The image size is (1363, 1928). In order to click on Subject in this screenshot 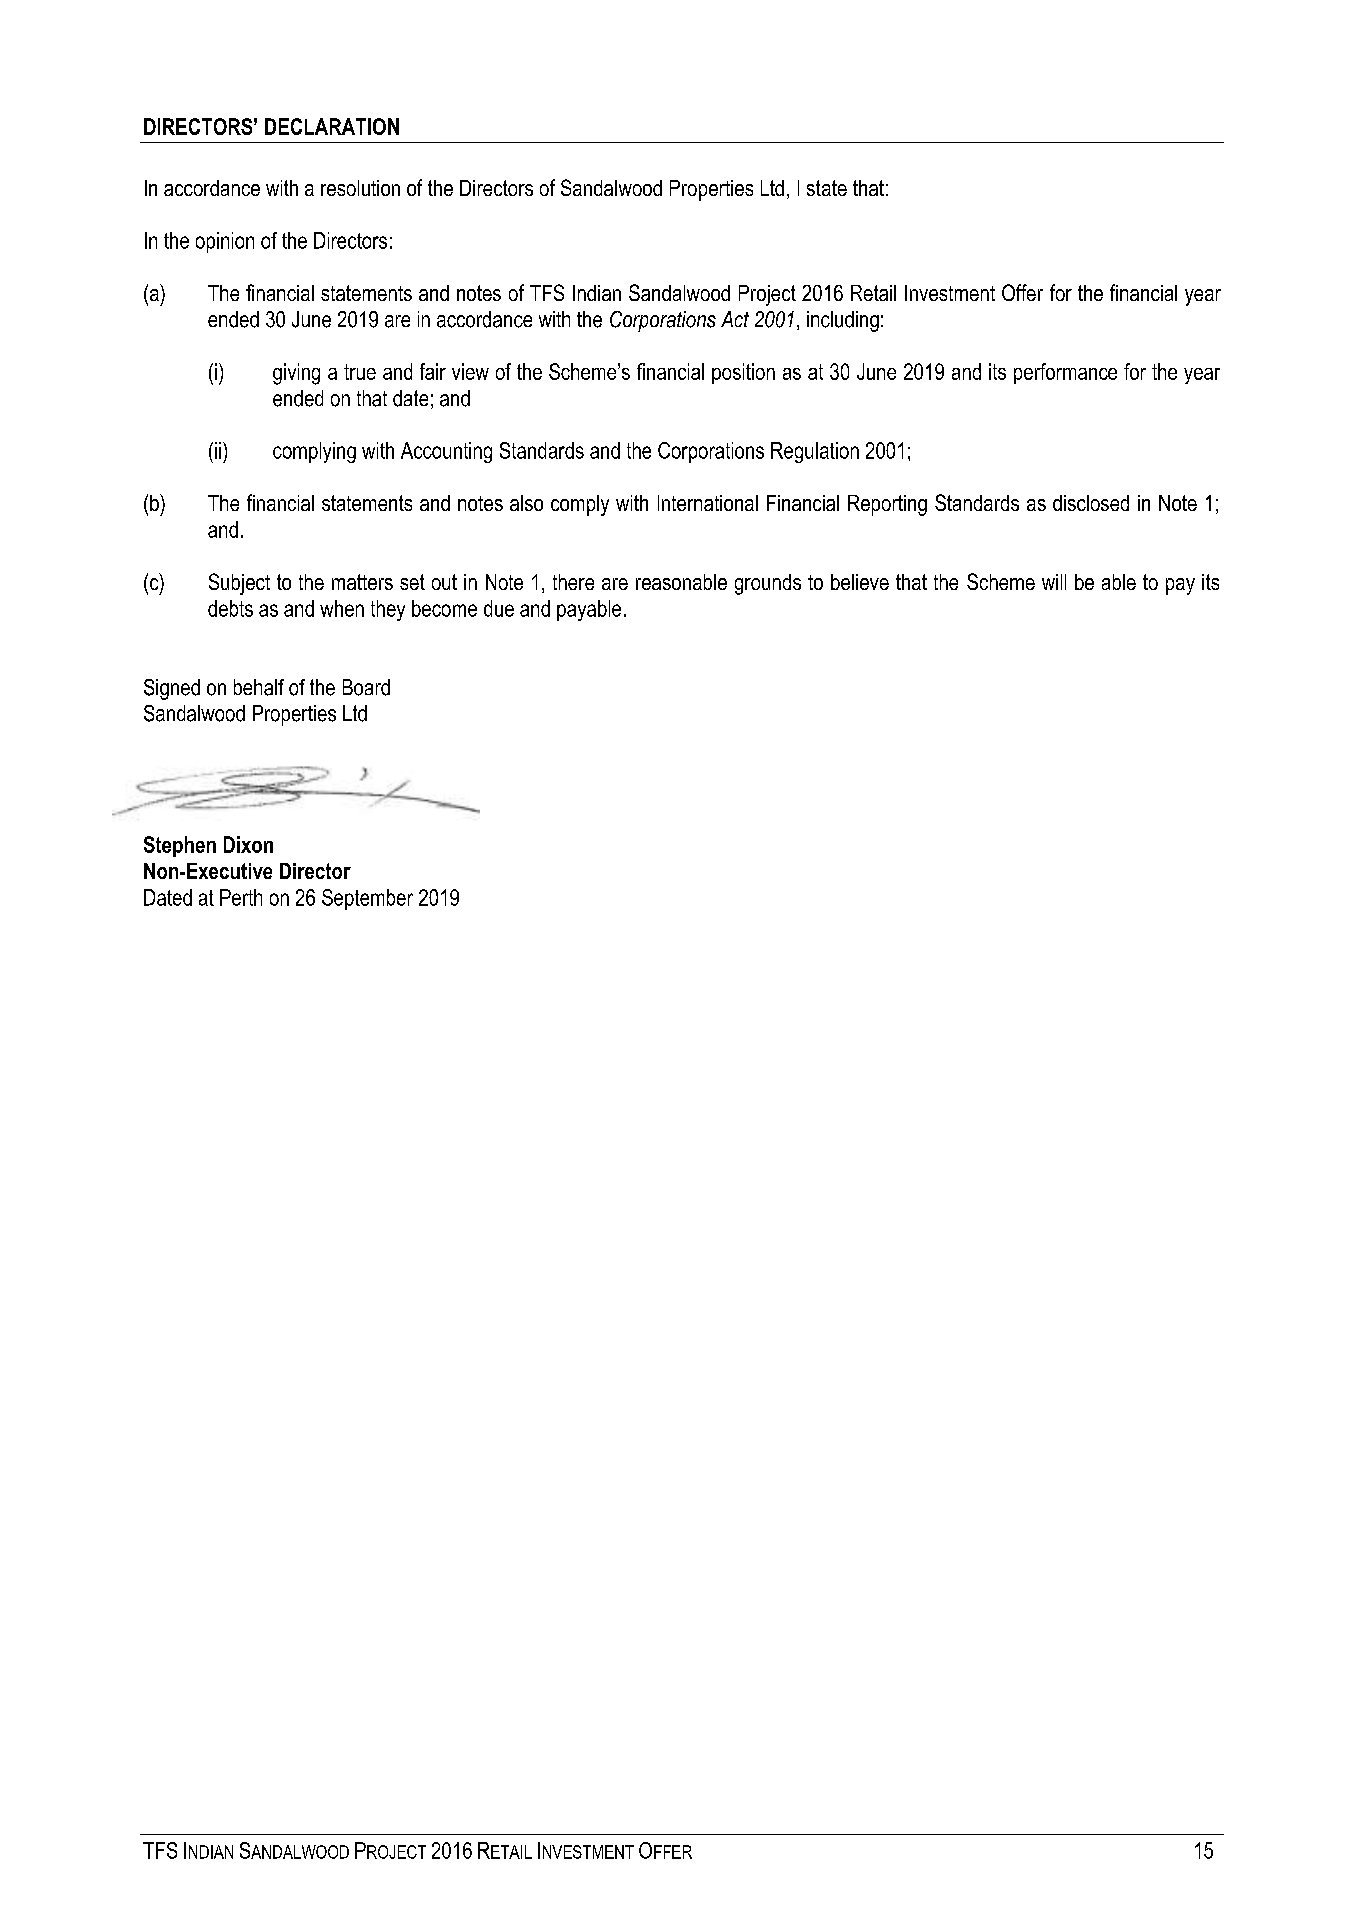, I will do `click(239, 584)`.
